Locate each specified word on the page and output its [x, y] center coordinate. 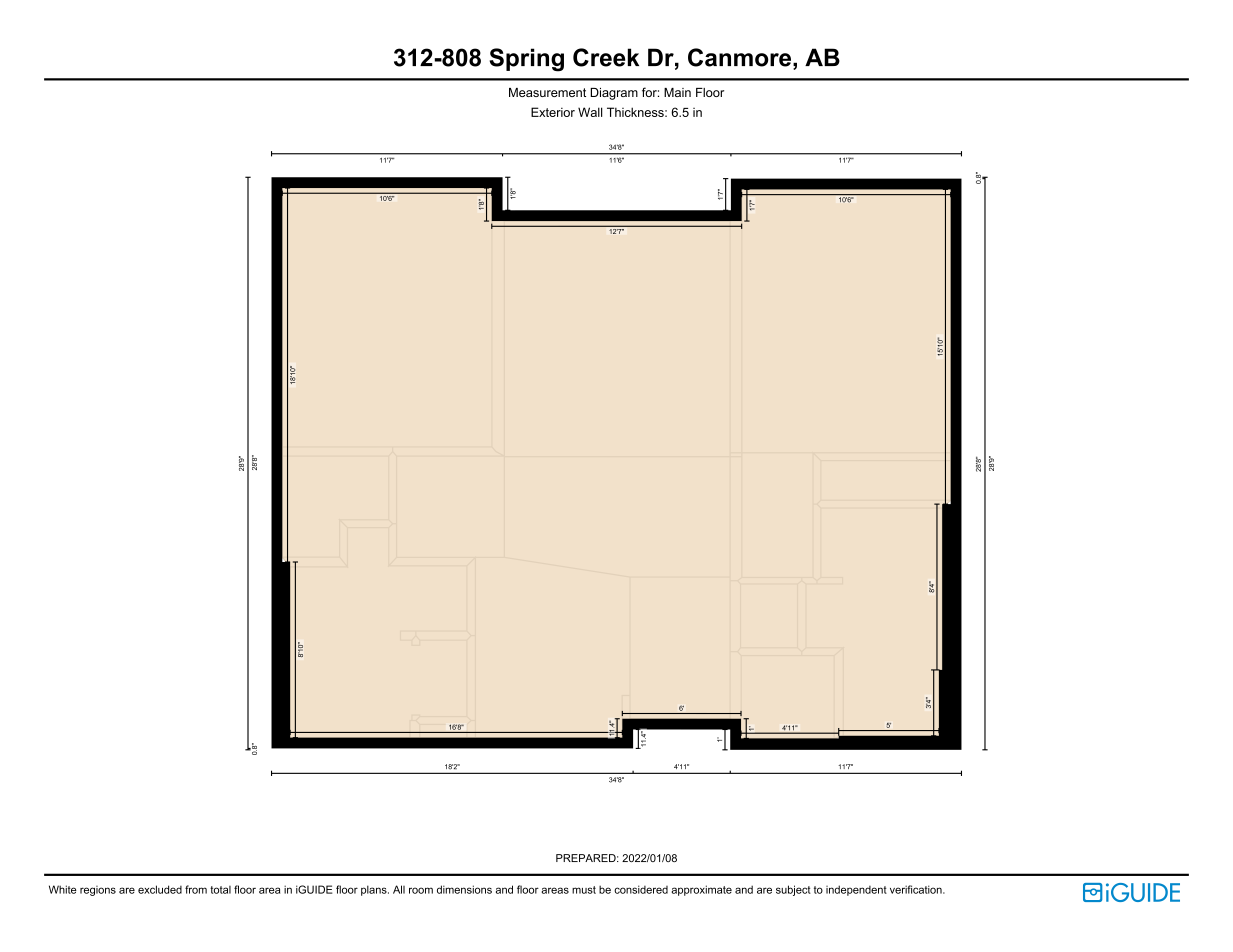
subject [793, 890]
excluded [160, 889]
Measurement [547, 92]
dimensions [464, 889]
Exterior [553, 112]
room [421, 890]
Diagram [614, 94]
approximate [701, 890]
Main [677, 92]
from [196, 889]
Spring [527, 60]
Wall [590, 112]
